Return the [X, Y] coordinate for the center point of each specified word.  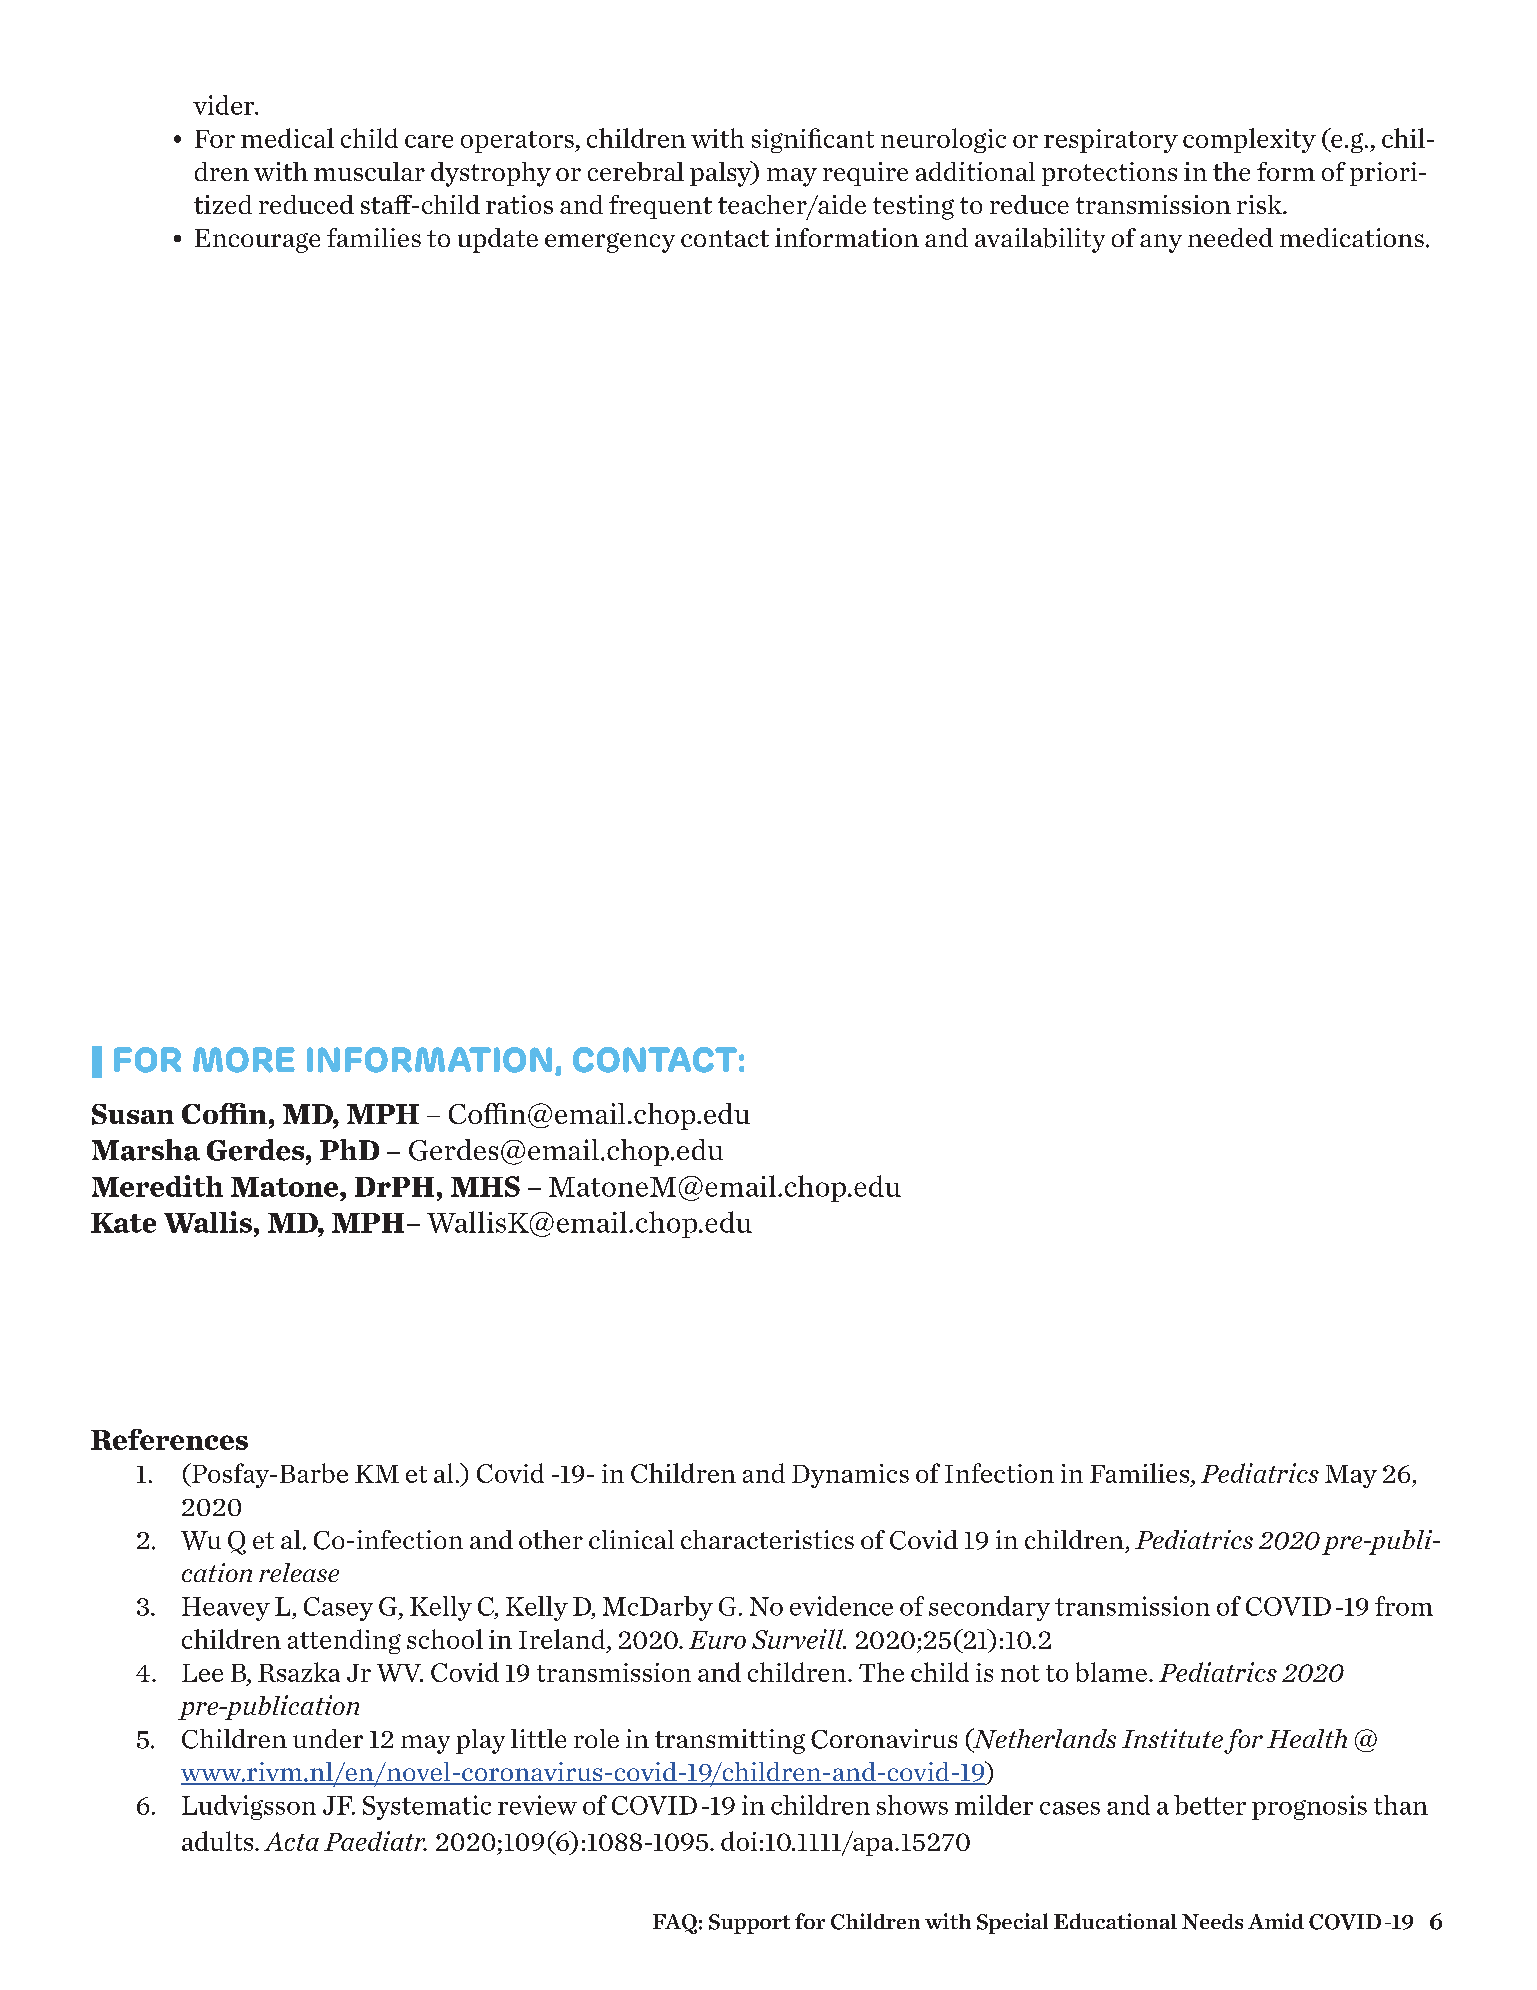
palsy [722, 174]
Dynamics [850, 1476]
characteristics [767, 1539]
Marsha [146, 1150]
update [498, 240]
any [1161, 243]
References [169, 1439]
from [1404, 1606]
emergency [610, 243]
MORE [244, 1060]
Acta [291, 1841]
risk [1260, 204]
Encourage [257, 241]
